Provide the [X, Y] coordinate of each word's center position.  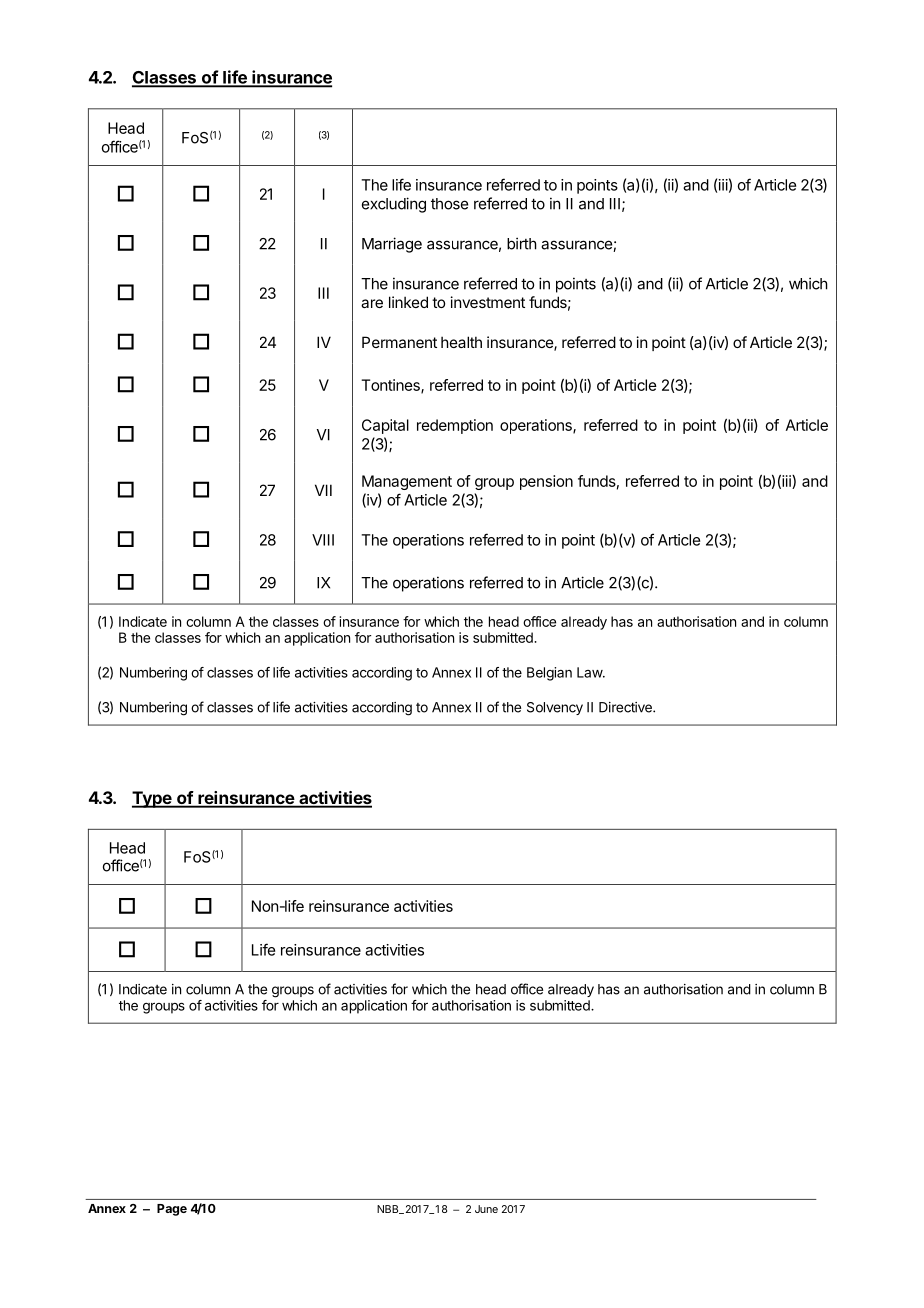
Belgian [549, 674]
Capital [385, 426]
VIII [323, 540]
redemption [455, 426]
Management [407, 482]
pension [546, 482]
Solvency [555, 708]
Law [590, 672]
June [486, 1209]
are [372, 303]
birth [522, 243]
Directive [626, 707]
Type [153, 799]
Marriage [392, 245]
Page [172, 1210]
